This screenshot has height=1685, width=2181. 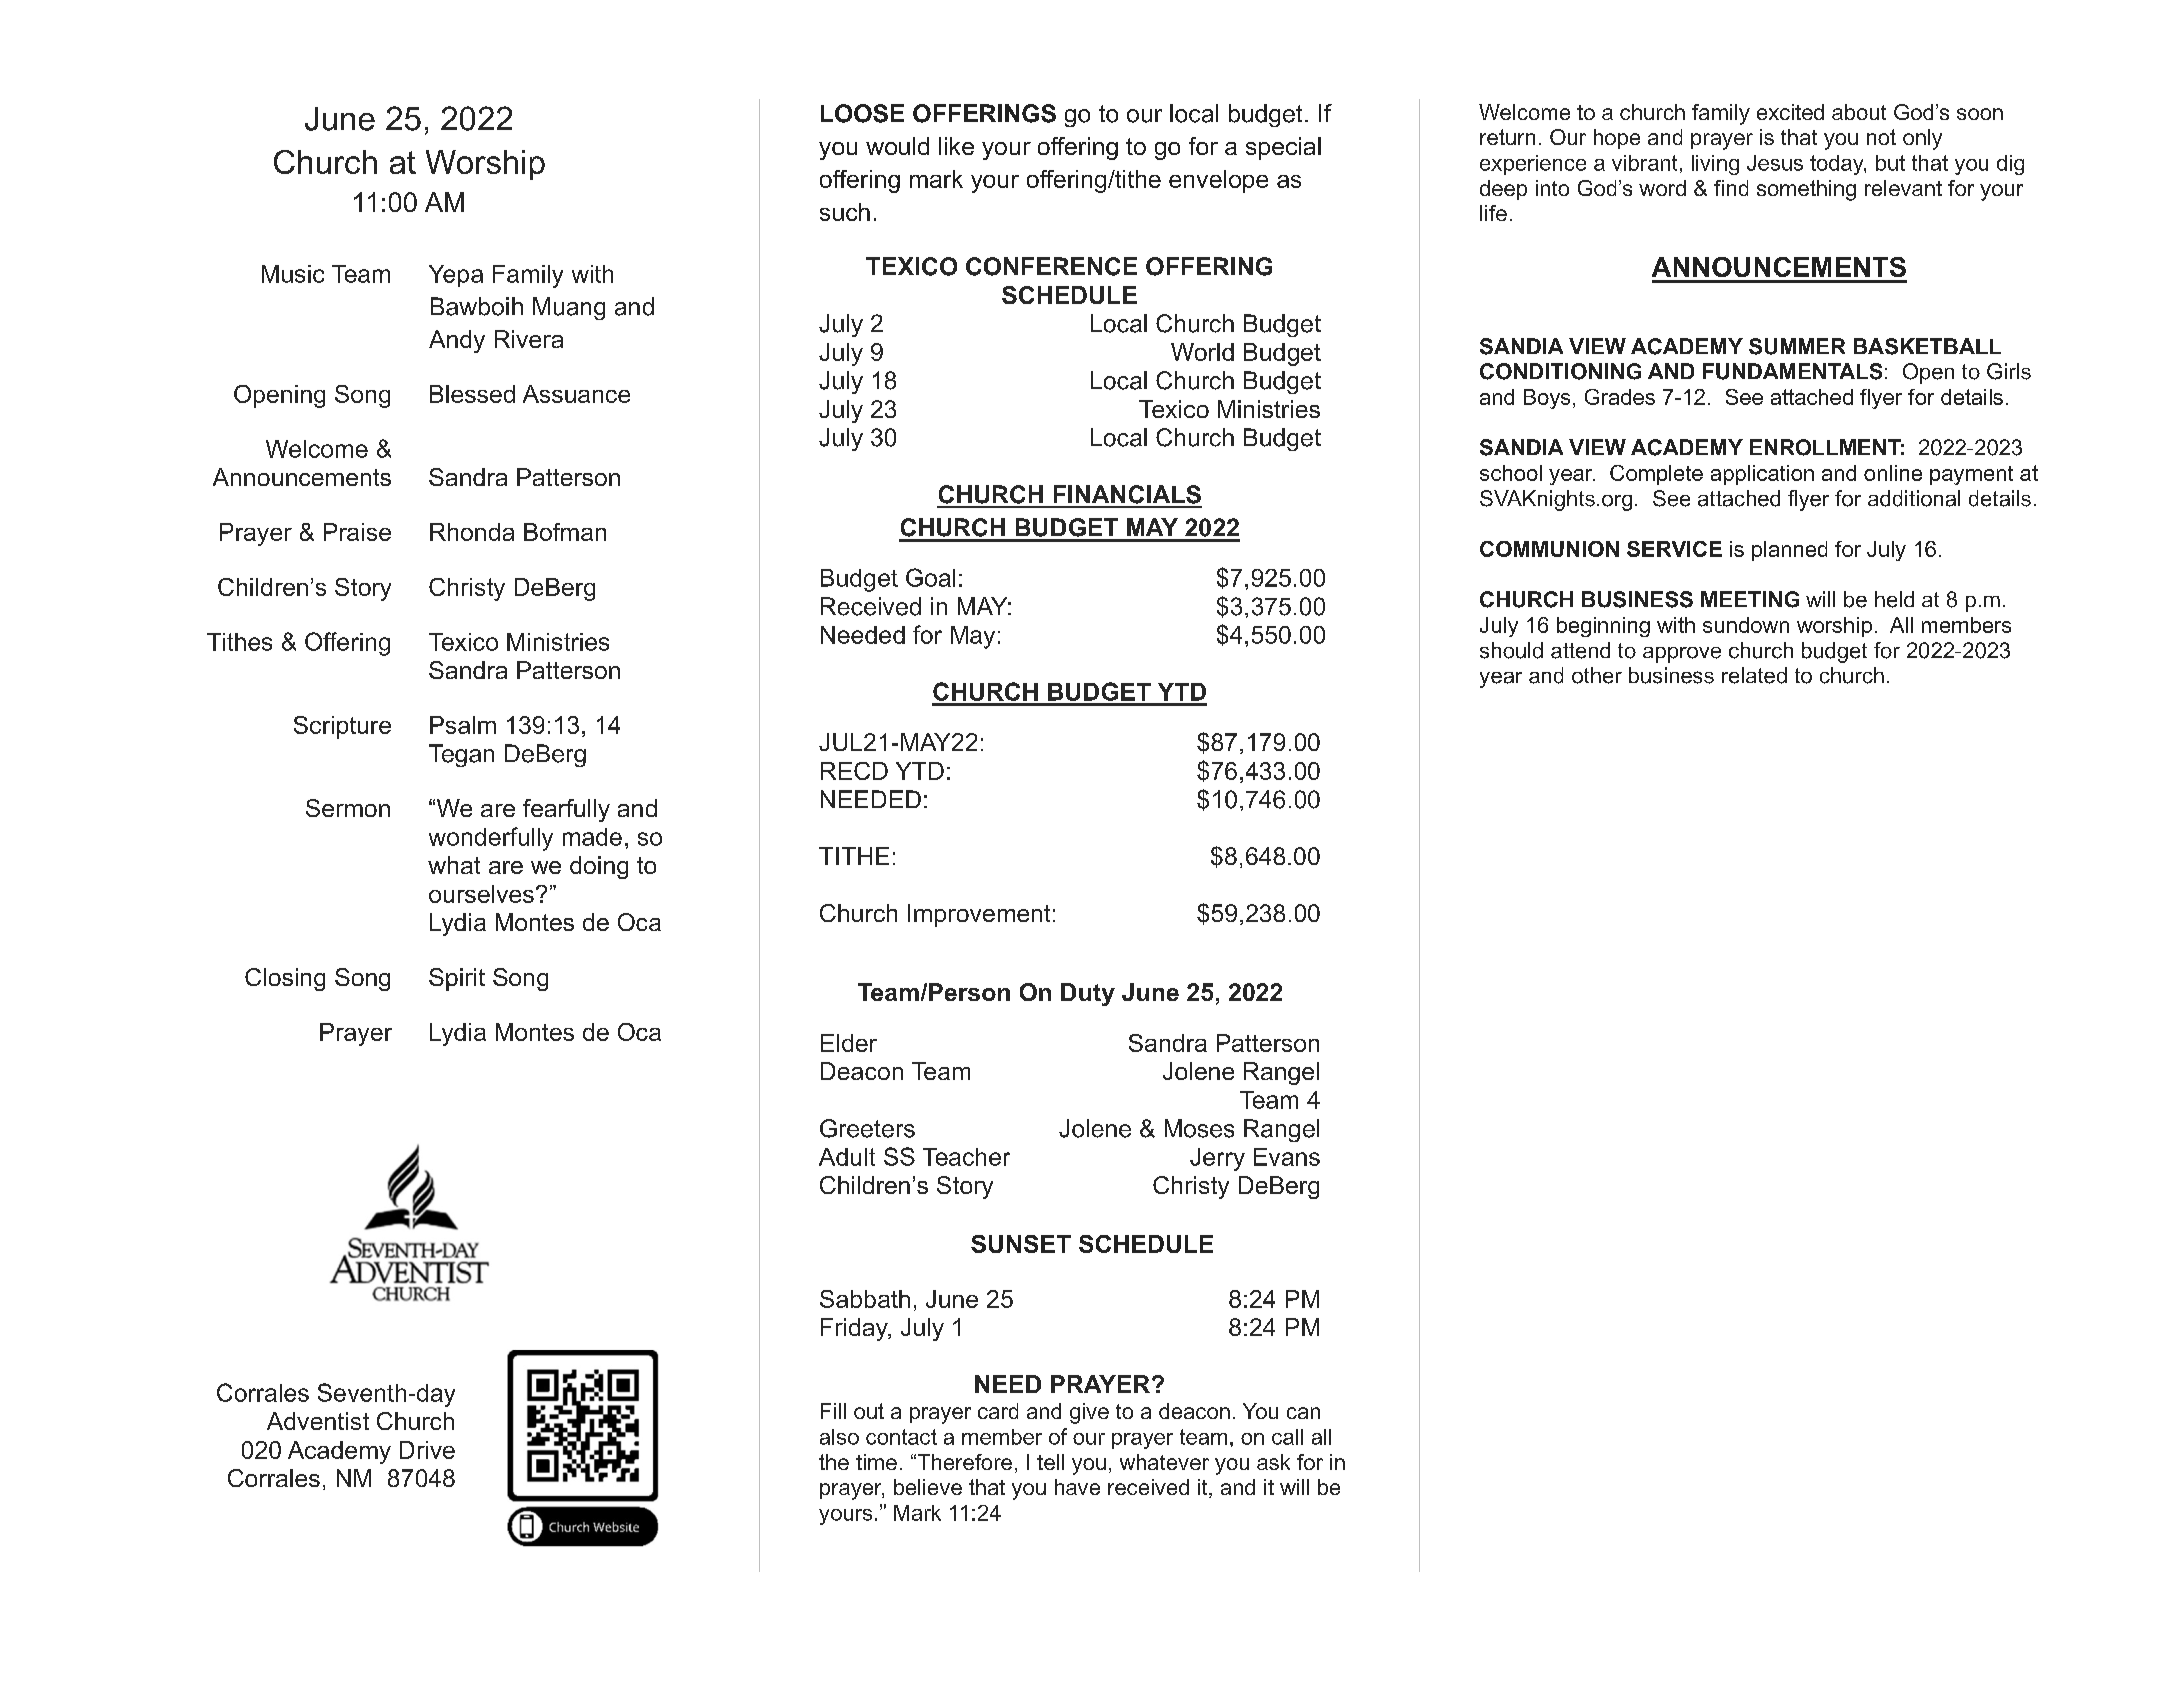 I want to click on can, so click(x=1303, y=1413).
